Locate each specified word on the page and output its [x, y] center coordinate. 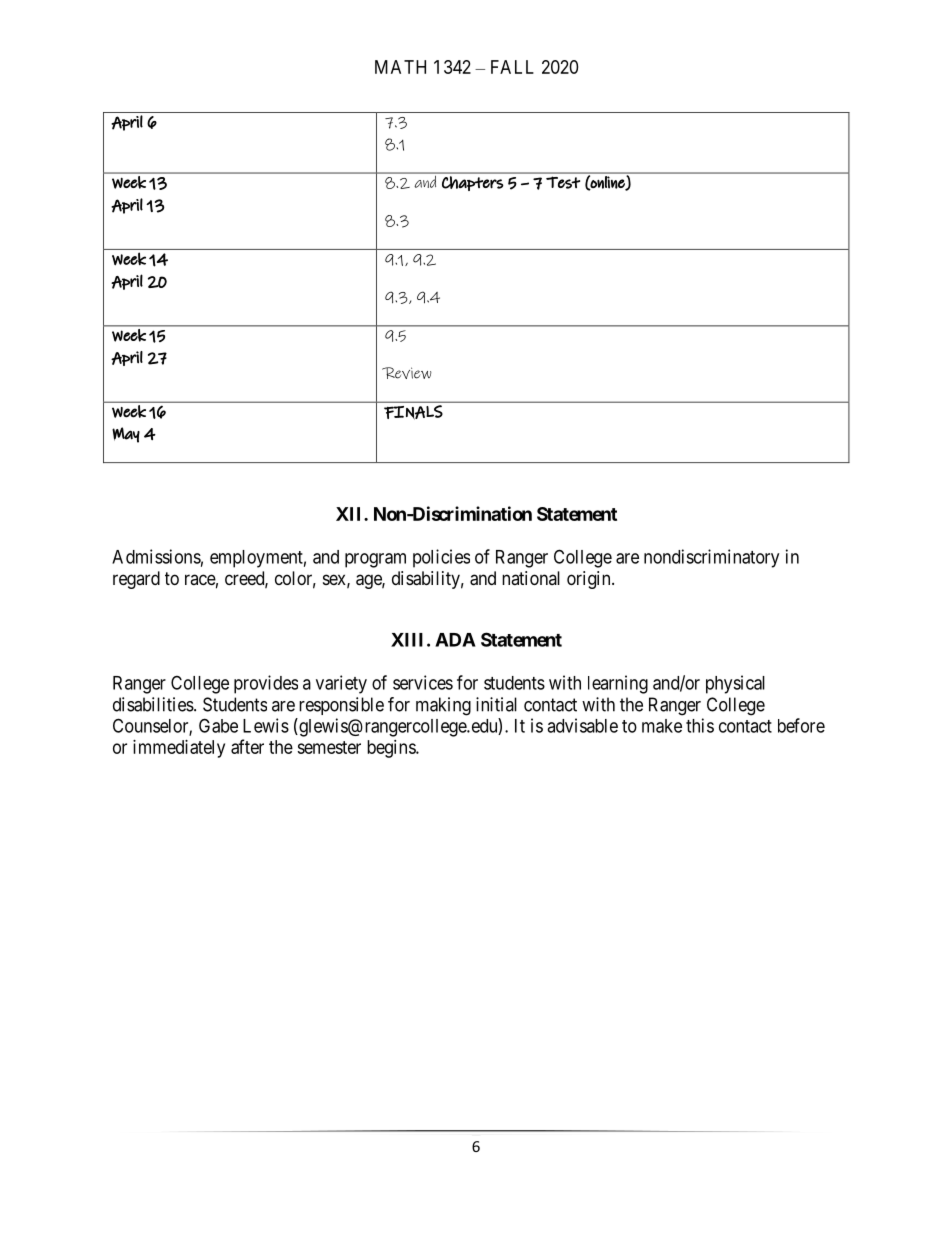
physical [735, 684]
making [443, 706]
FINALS [413, 412]
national [531, 578]
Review [407, 373]
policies [441, 558]
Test [563, 182]
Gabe [218, 725]
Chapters [472, 183]
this [700, 725]
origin [590, 580]
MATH [400, 67]
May [126, 435]
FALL [512, 67]
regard [136, 580]
